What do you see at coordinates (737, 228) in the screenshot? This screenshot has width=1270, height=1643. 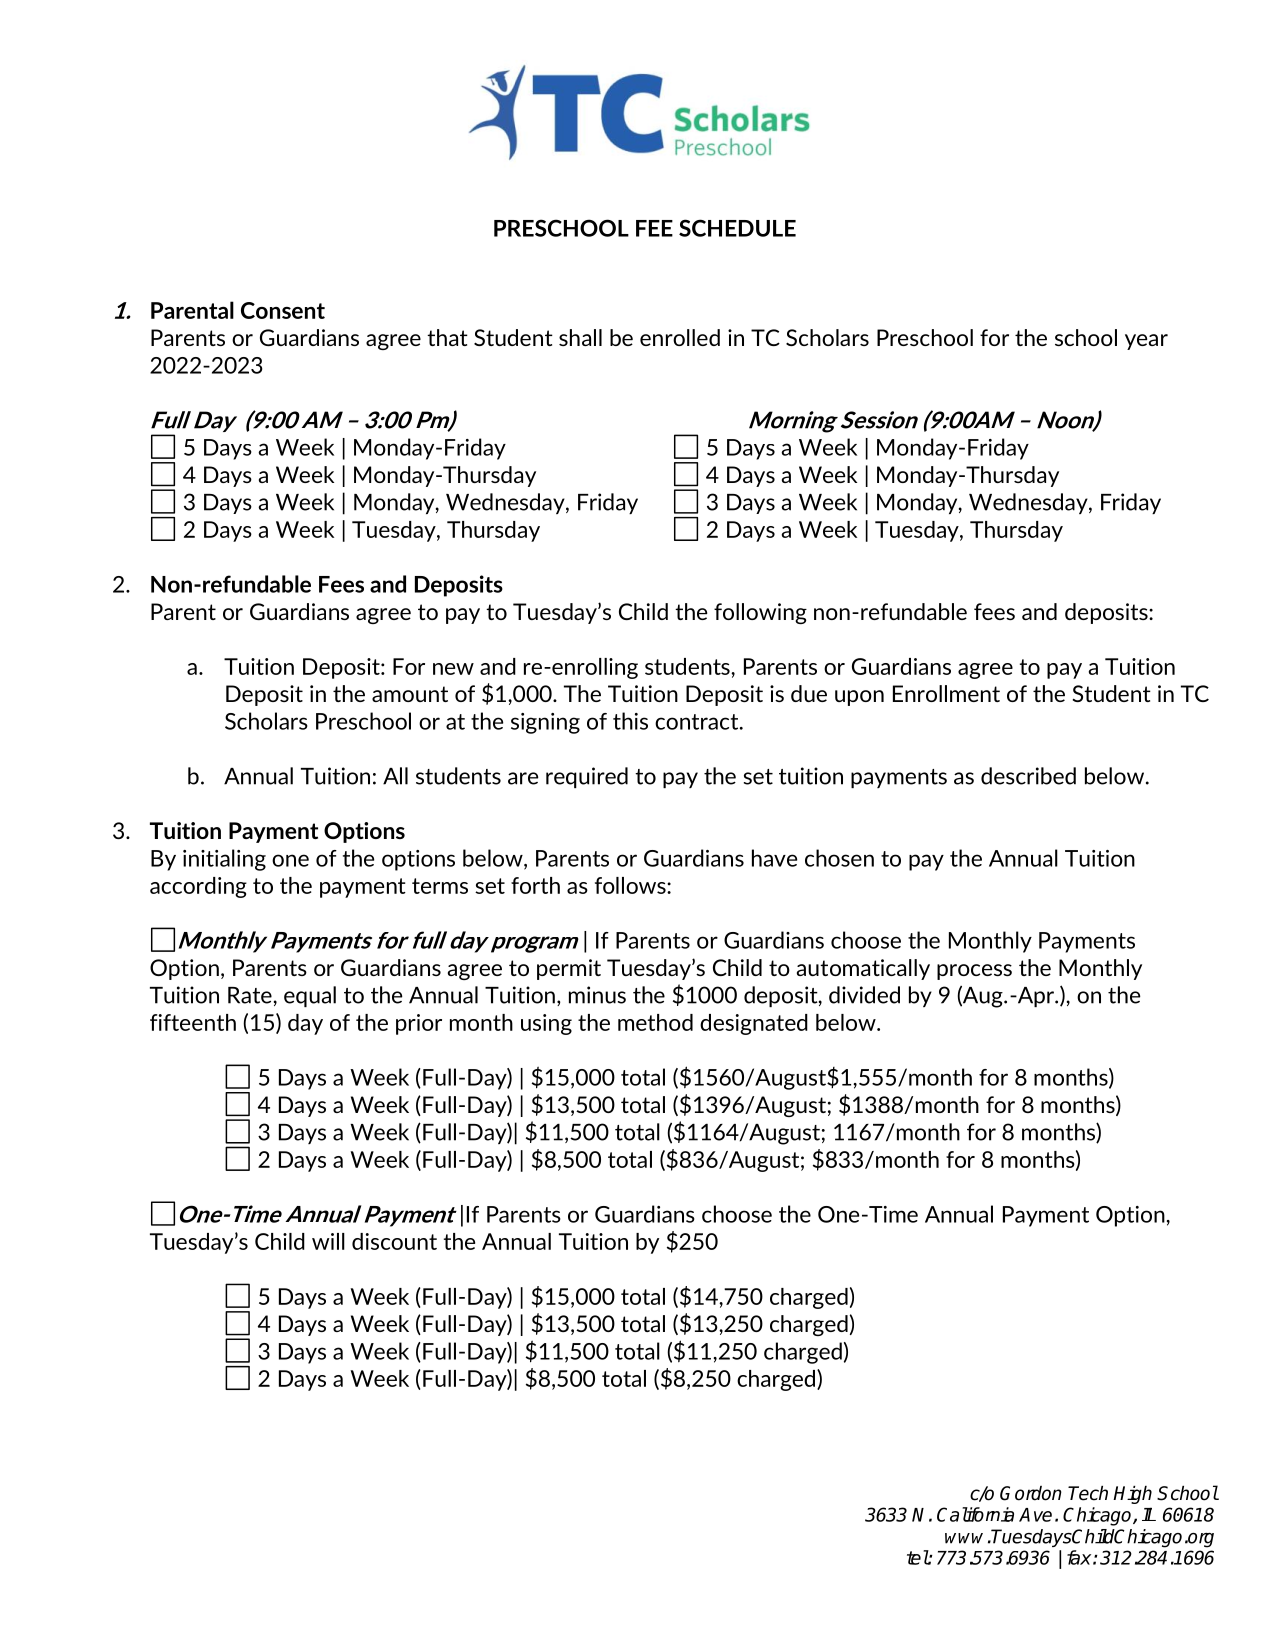 I see `SCHEDULE` at bounding box center [737, 228].
